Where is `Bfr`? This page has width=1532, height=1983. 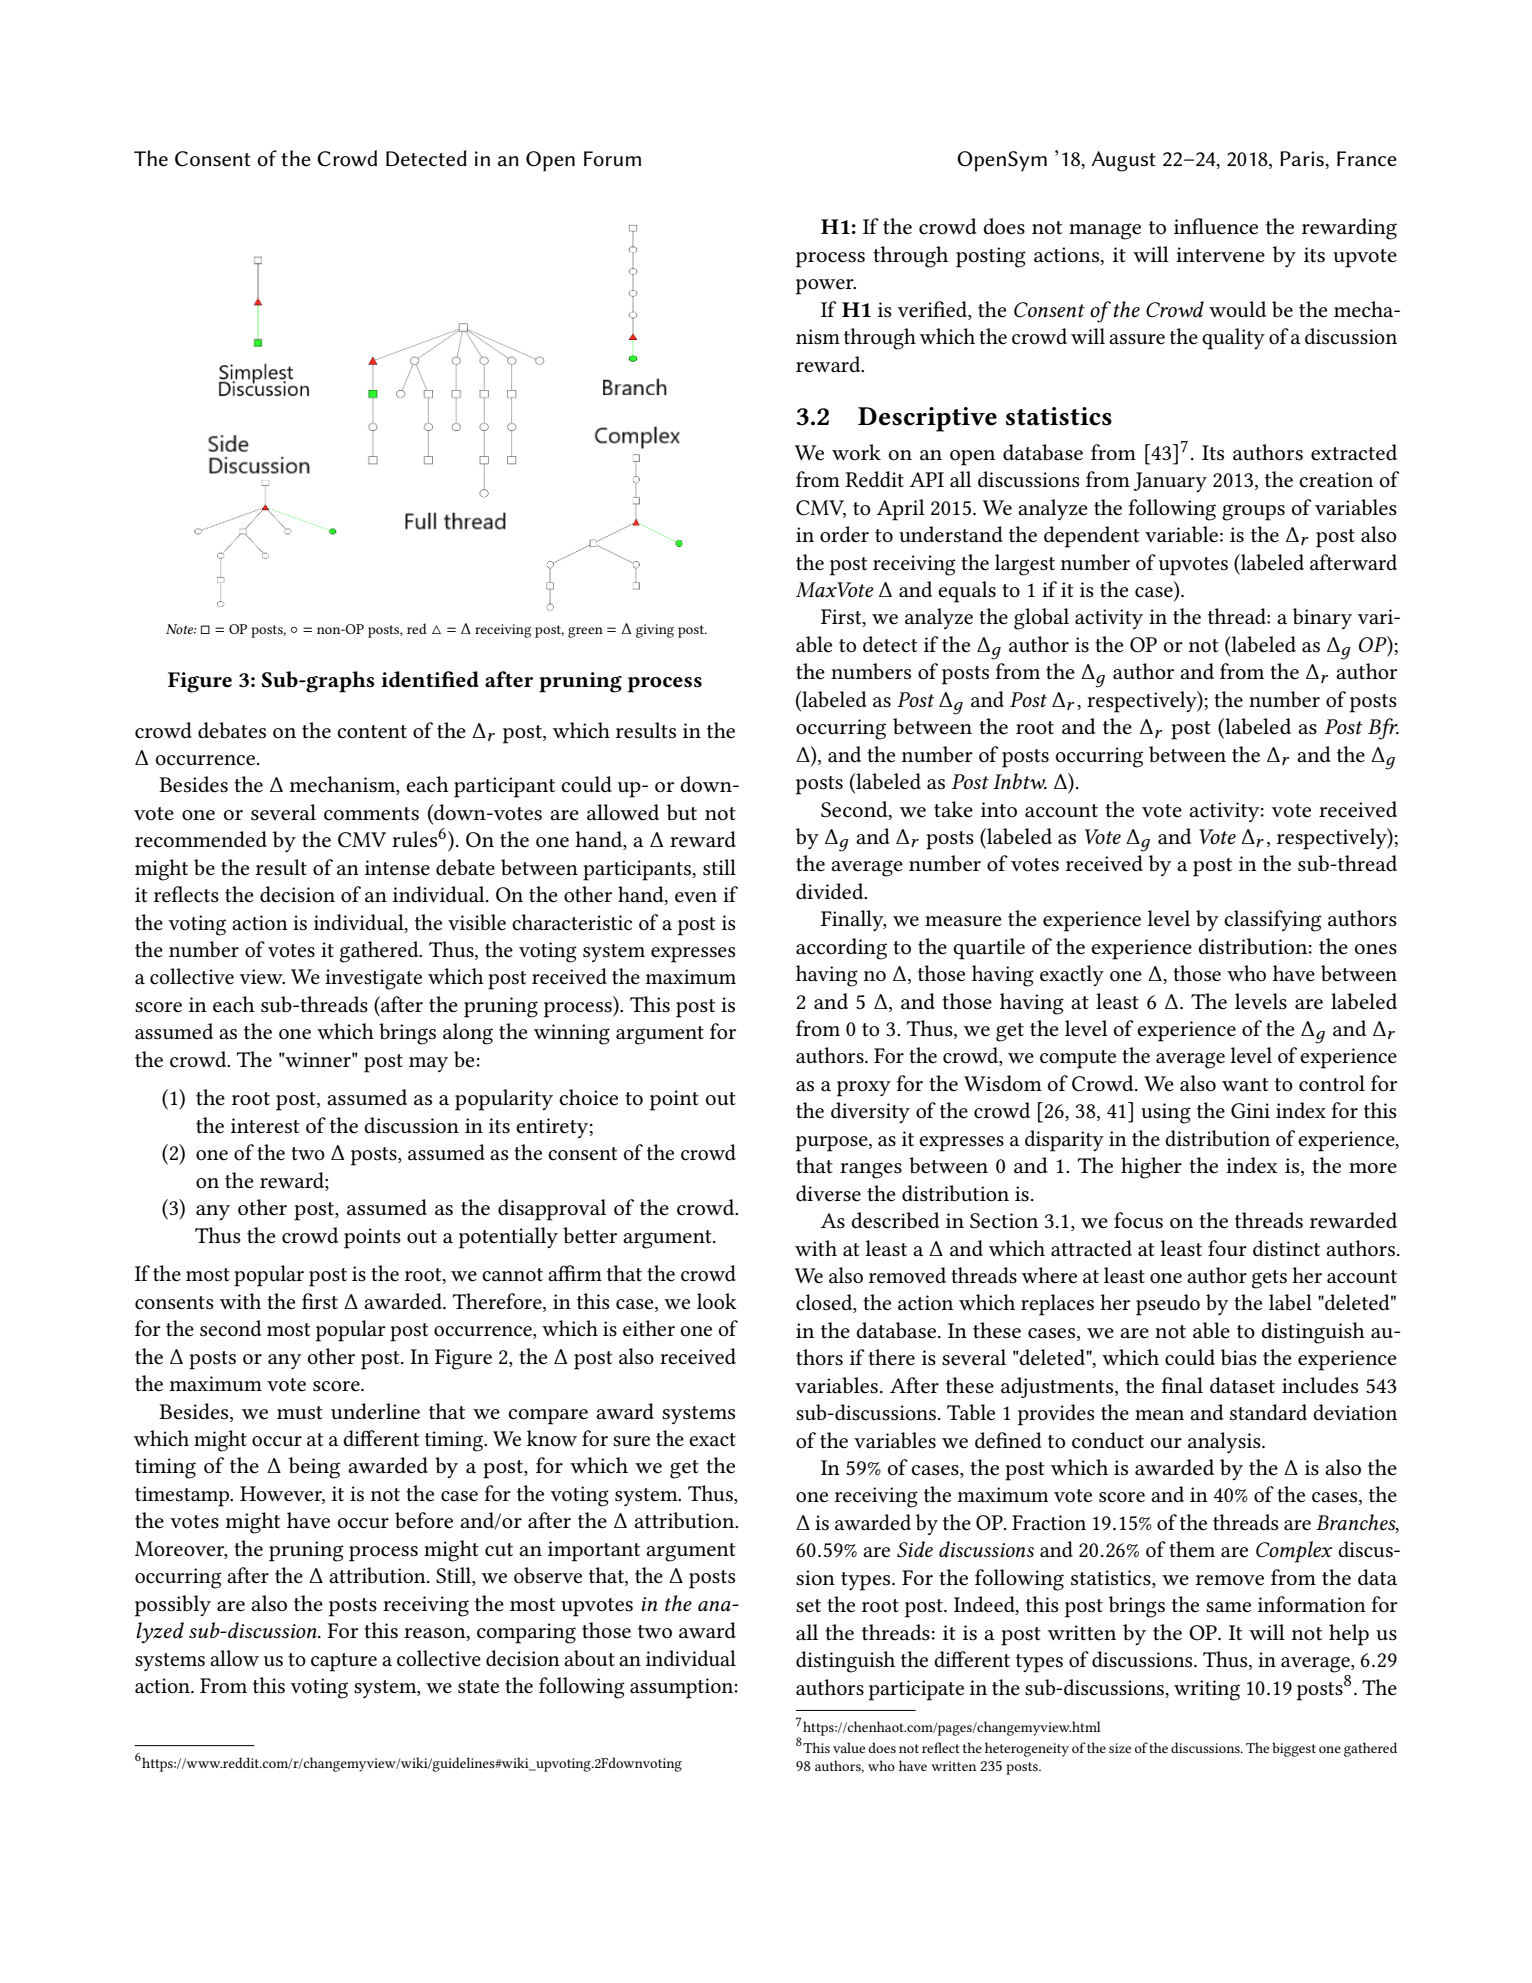 Bfr is located at coordinates (1383, 729).
